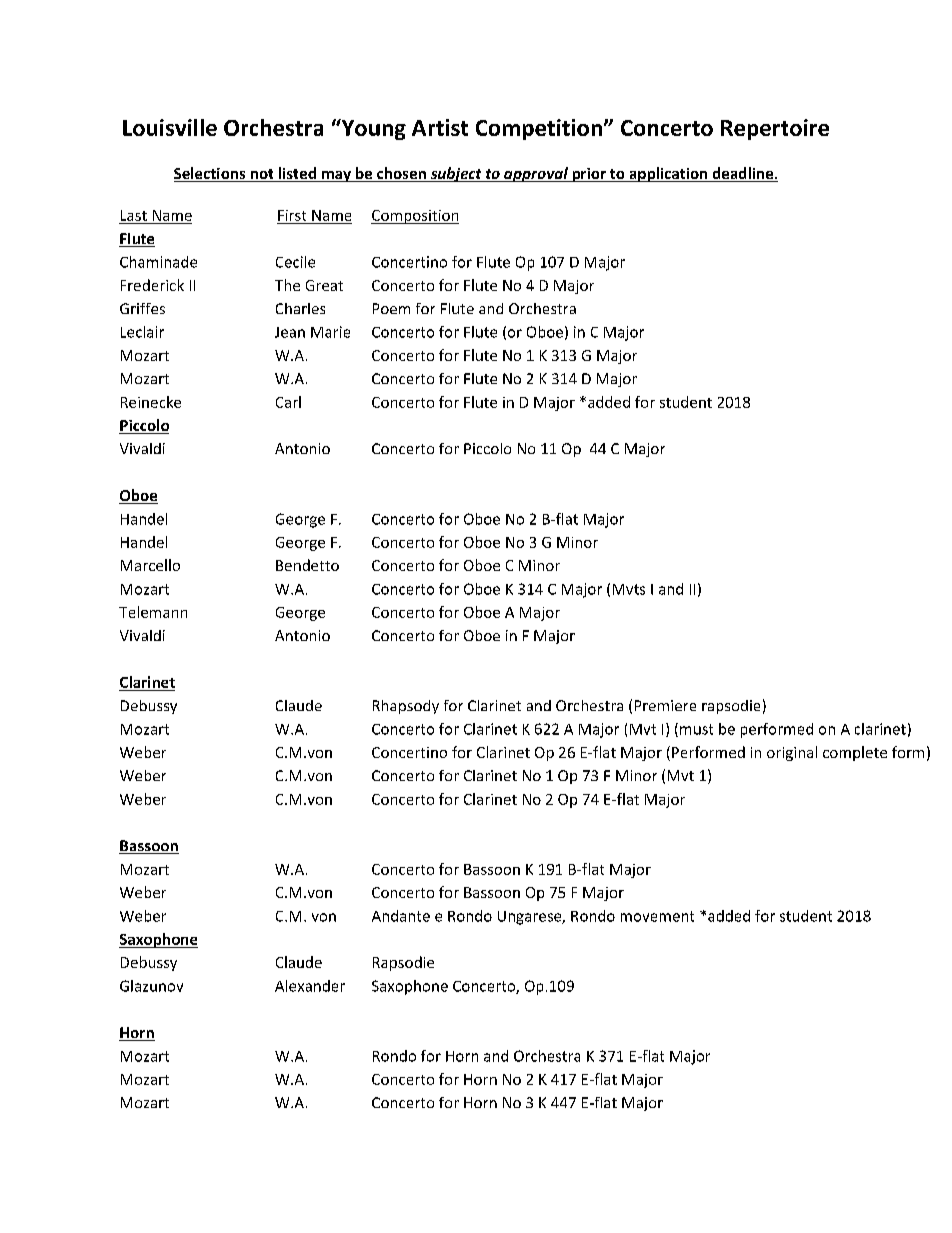 The image size is (952, 1233). What do you see at coordinates (456, 174) in the screenshot?
I see `subject` at bounding box center [456, 174].
